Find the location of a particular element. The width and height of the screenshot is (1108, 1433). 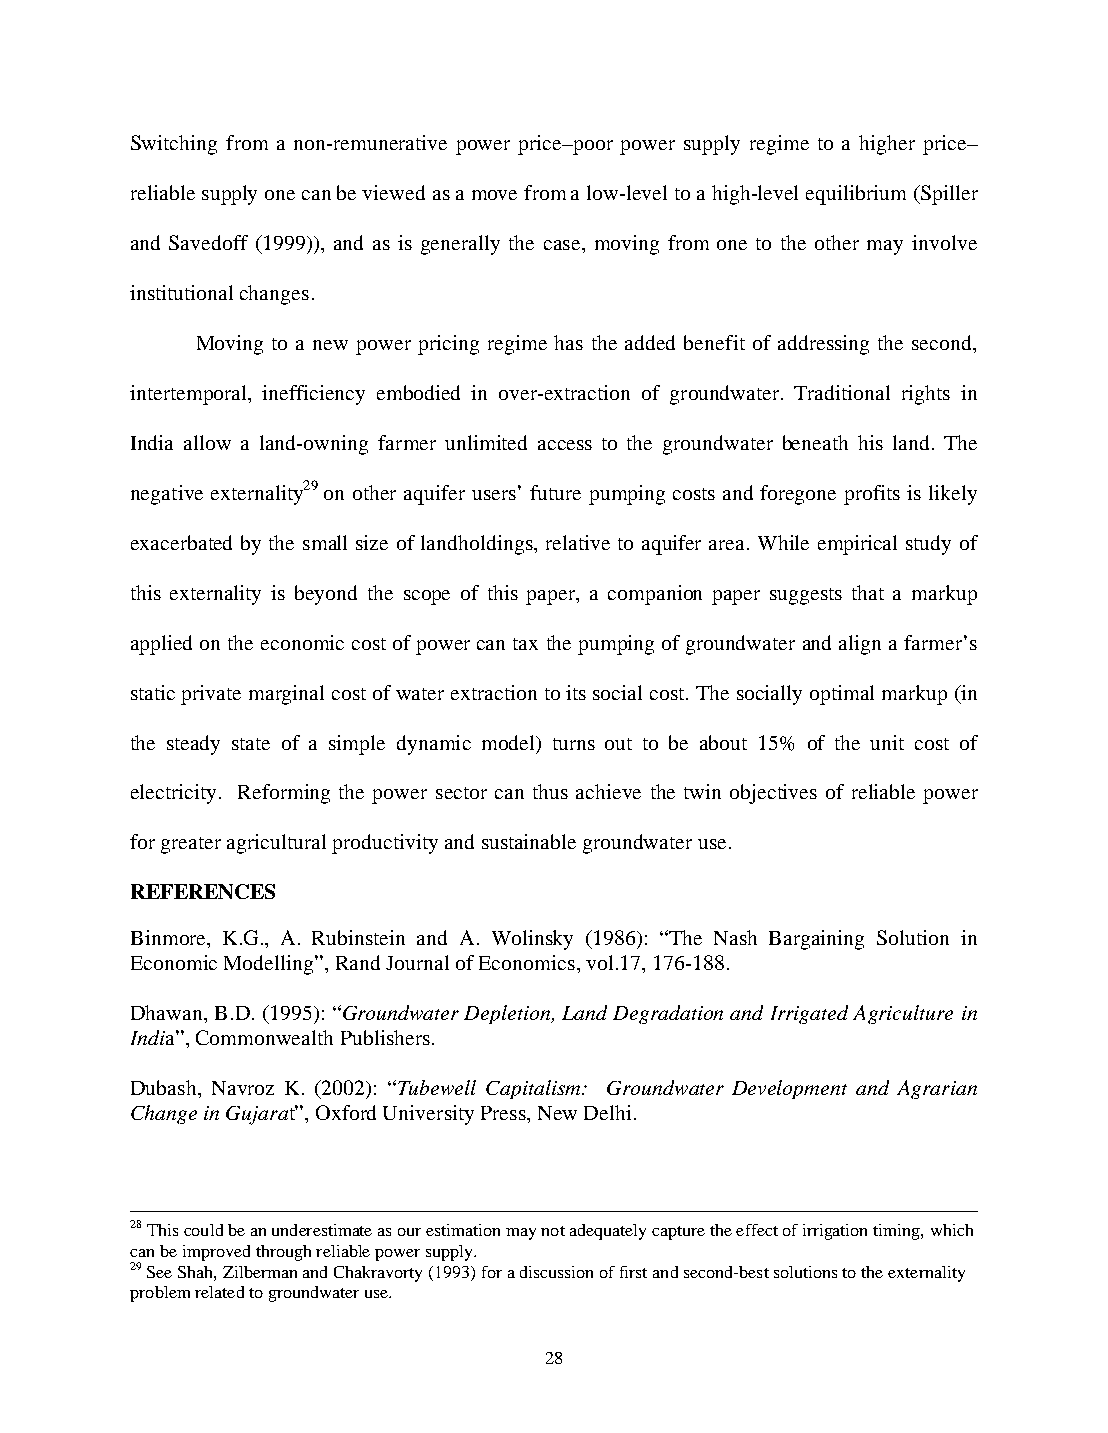

move is located at coordinates (494, 195).
